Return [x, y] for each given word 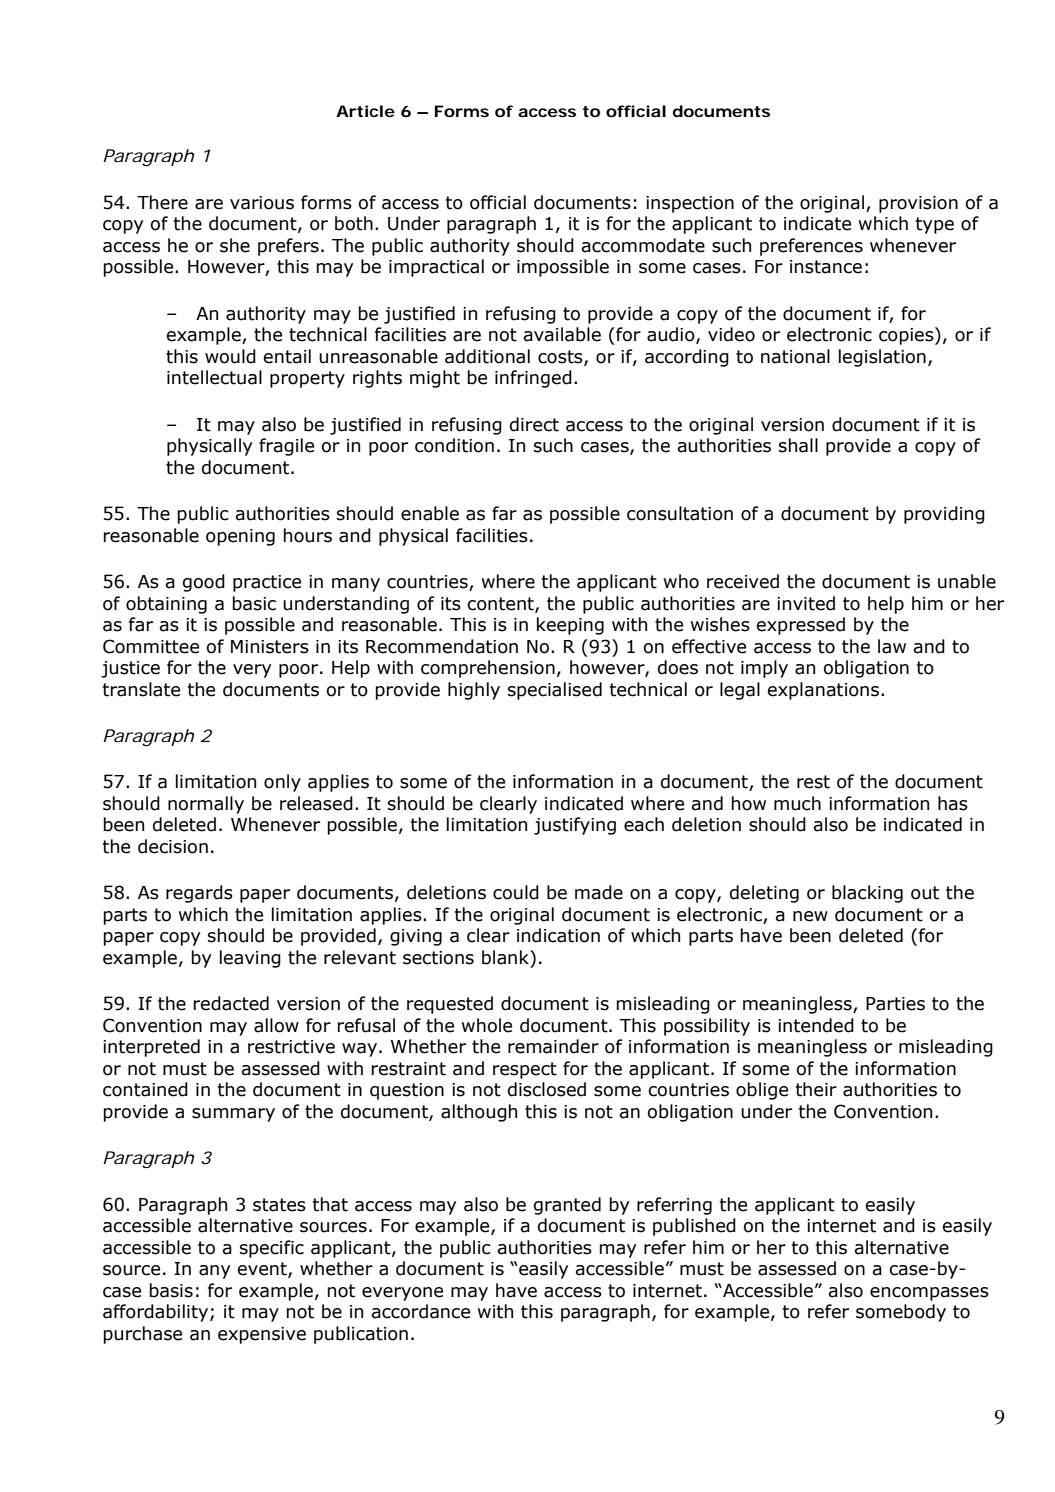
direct [534, 424]
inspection [690, 204]
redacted [231, 1003]
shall [798, 445]
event [263, 1270]
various [262, 203]
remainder [553, 1046]
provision [918, 204]
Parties [895, 1004]
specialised [555, 691]
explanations [823, 691]
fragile [286, 447]
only [282, 783]
